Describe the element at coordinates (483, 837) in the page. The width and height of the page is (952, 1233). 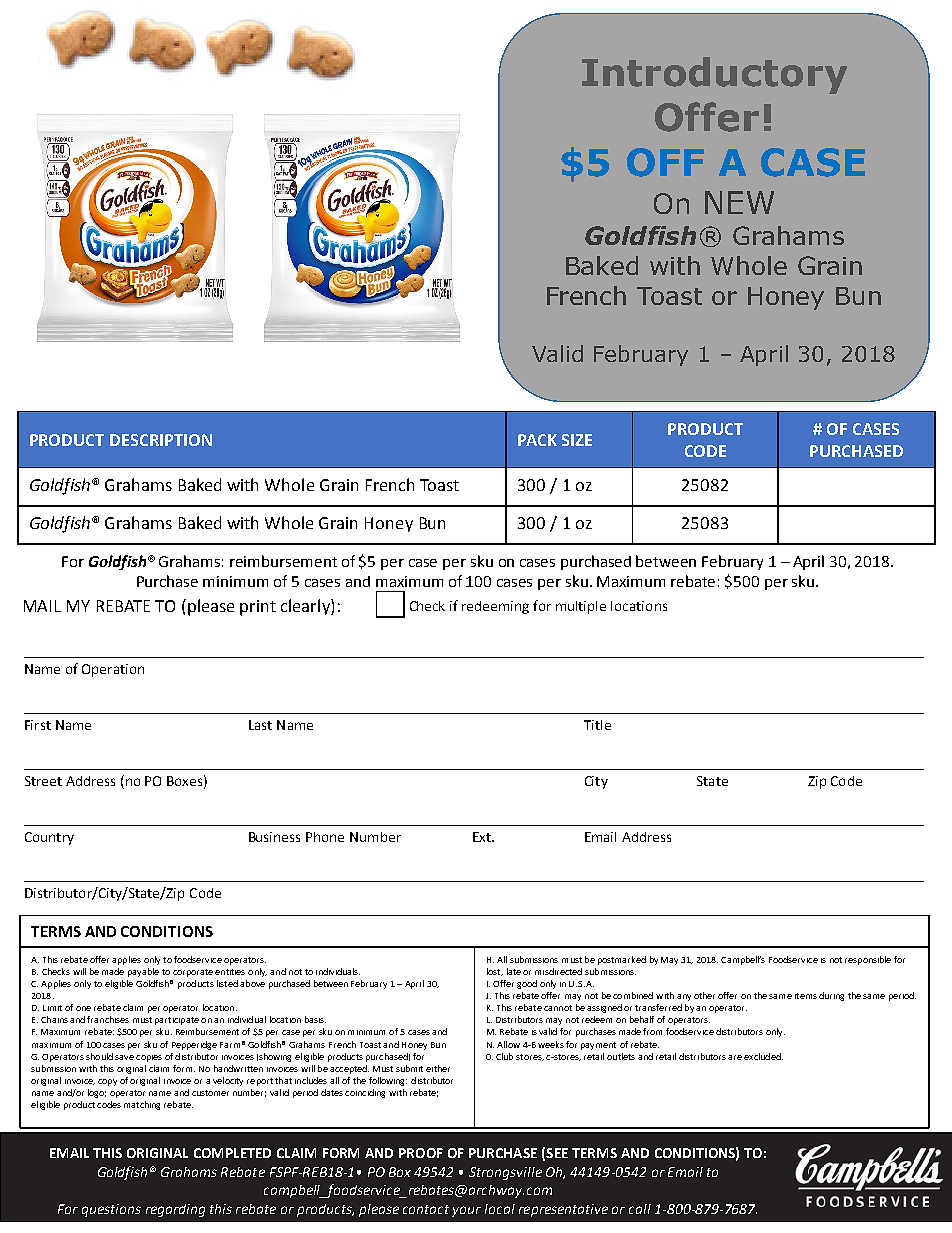
I see `Ext` at that location.
